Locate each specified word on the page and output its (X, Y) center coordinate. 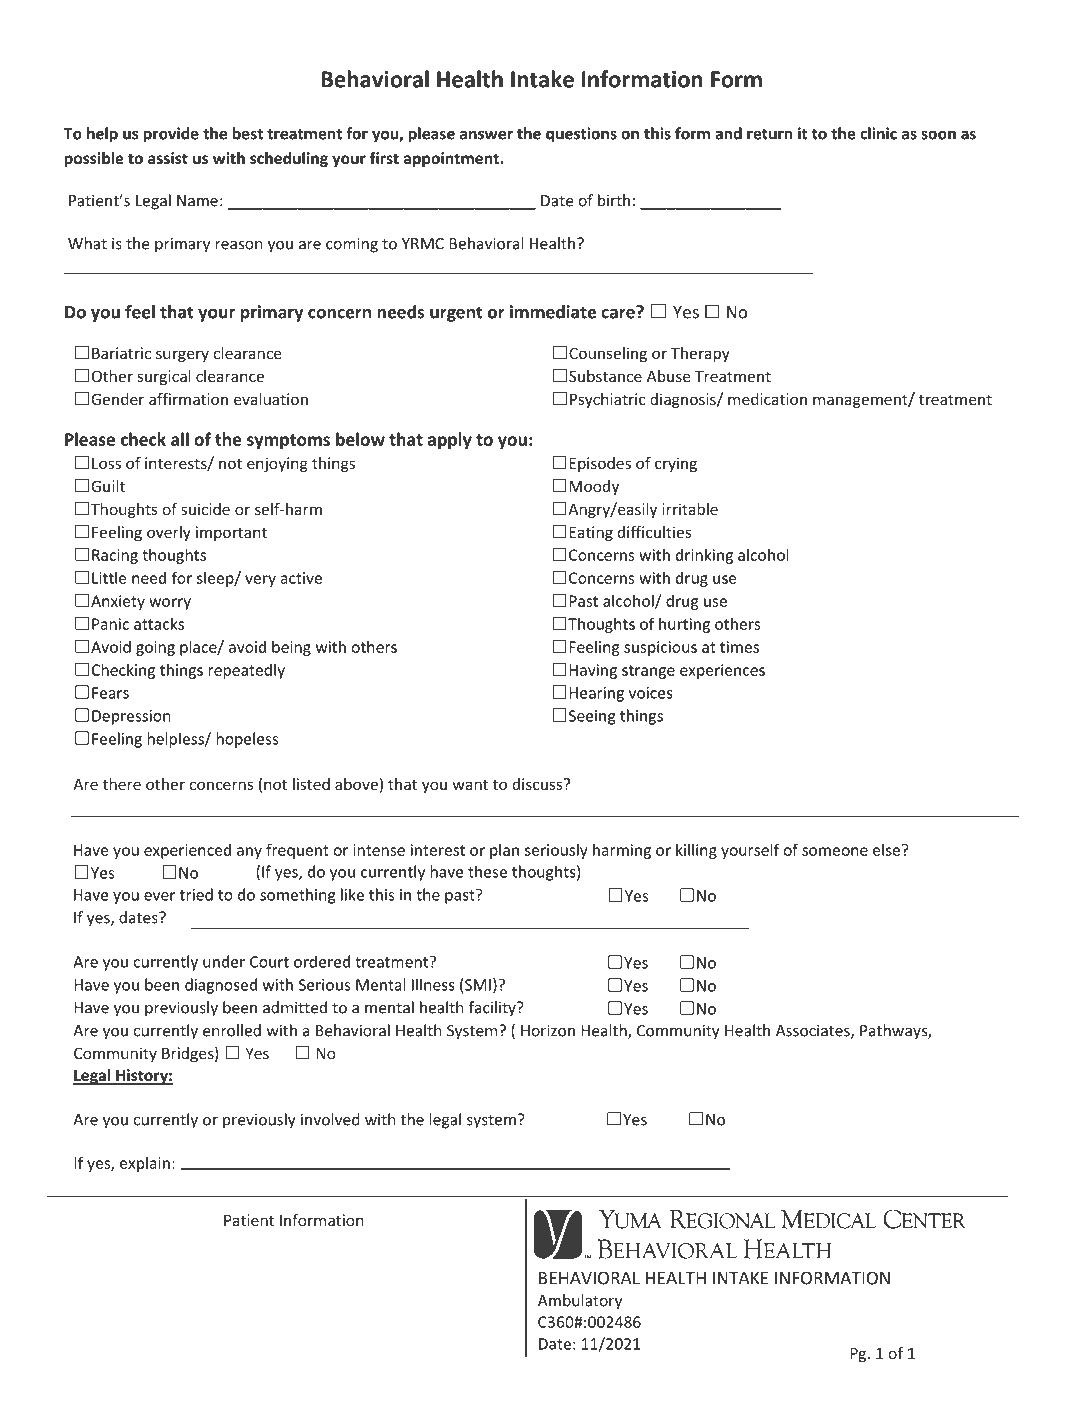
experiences (722, 671)
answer (486, 135)
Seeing (592, 717)
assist (168, 158)
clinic (878, 133)
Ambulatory (580, 1302)
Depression (131, 717)
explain (145, 1164)
